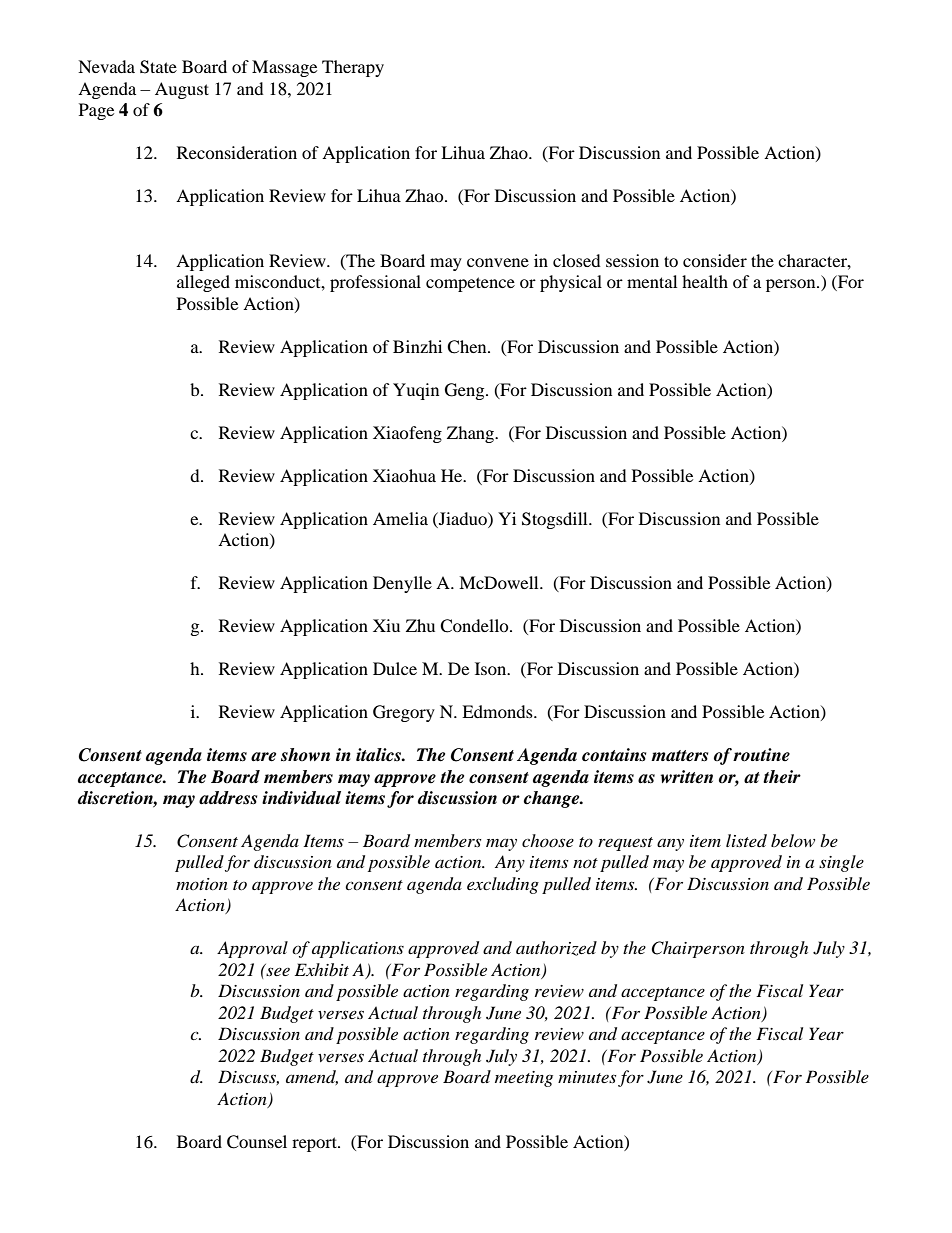 The image size is (952, 1233). Describe the element at coordinates (632, 260) in the image. I see `session` at that location.
